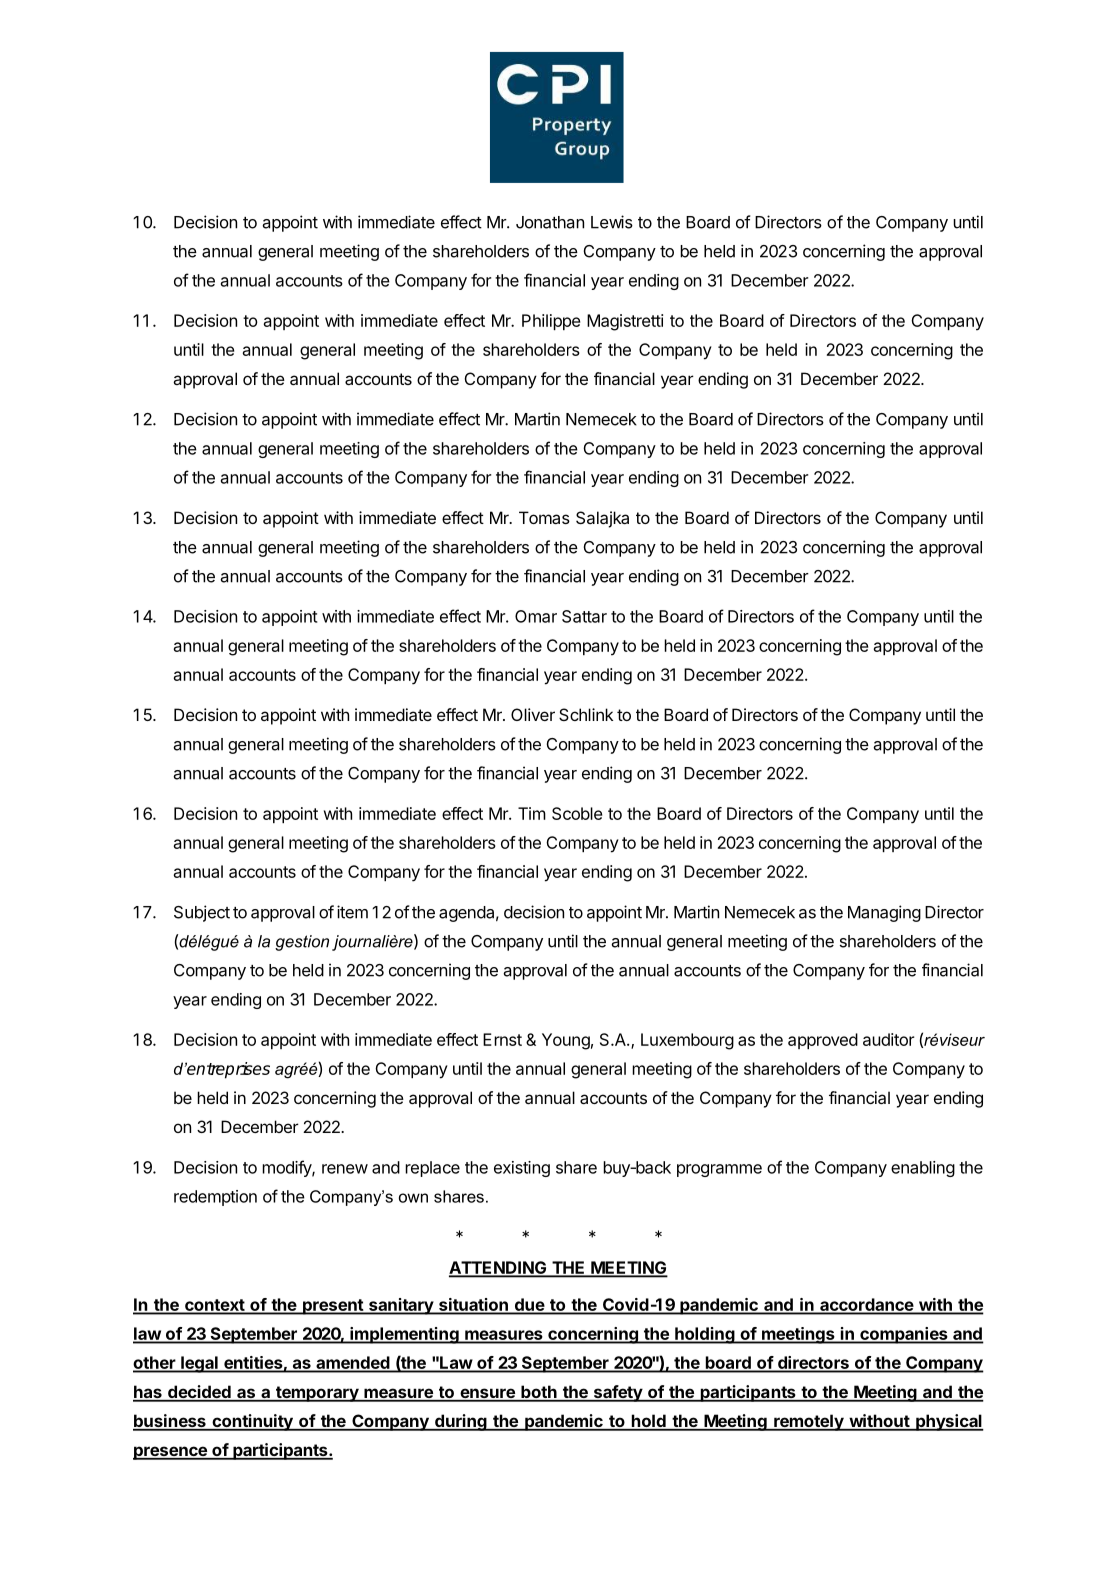 This screenshot has width=1116, height=1578. I want to click on Philippe, so click(551, 322).
